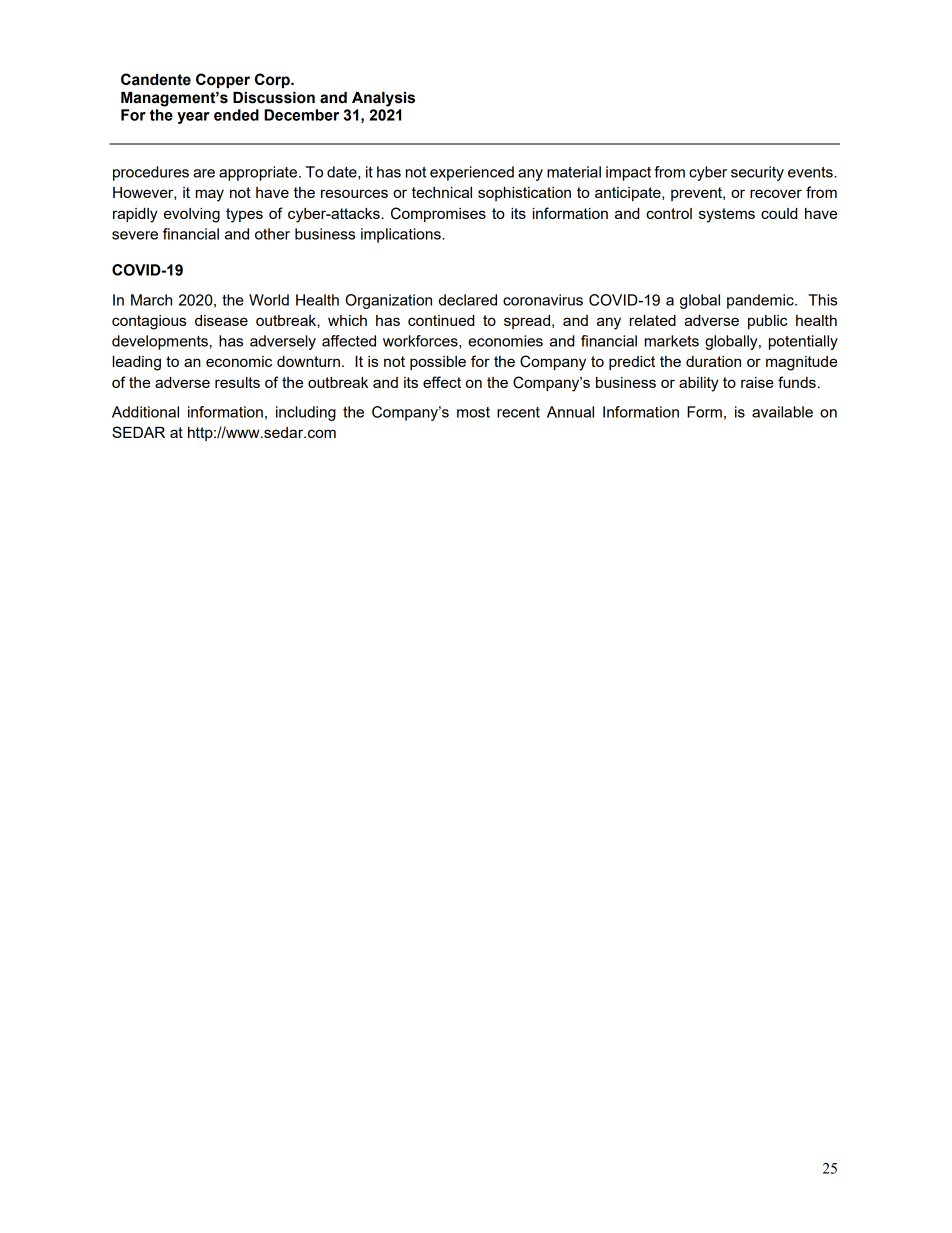 This page has height=1233, width=952. I want to click on systems, so click(727, 215).
